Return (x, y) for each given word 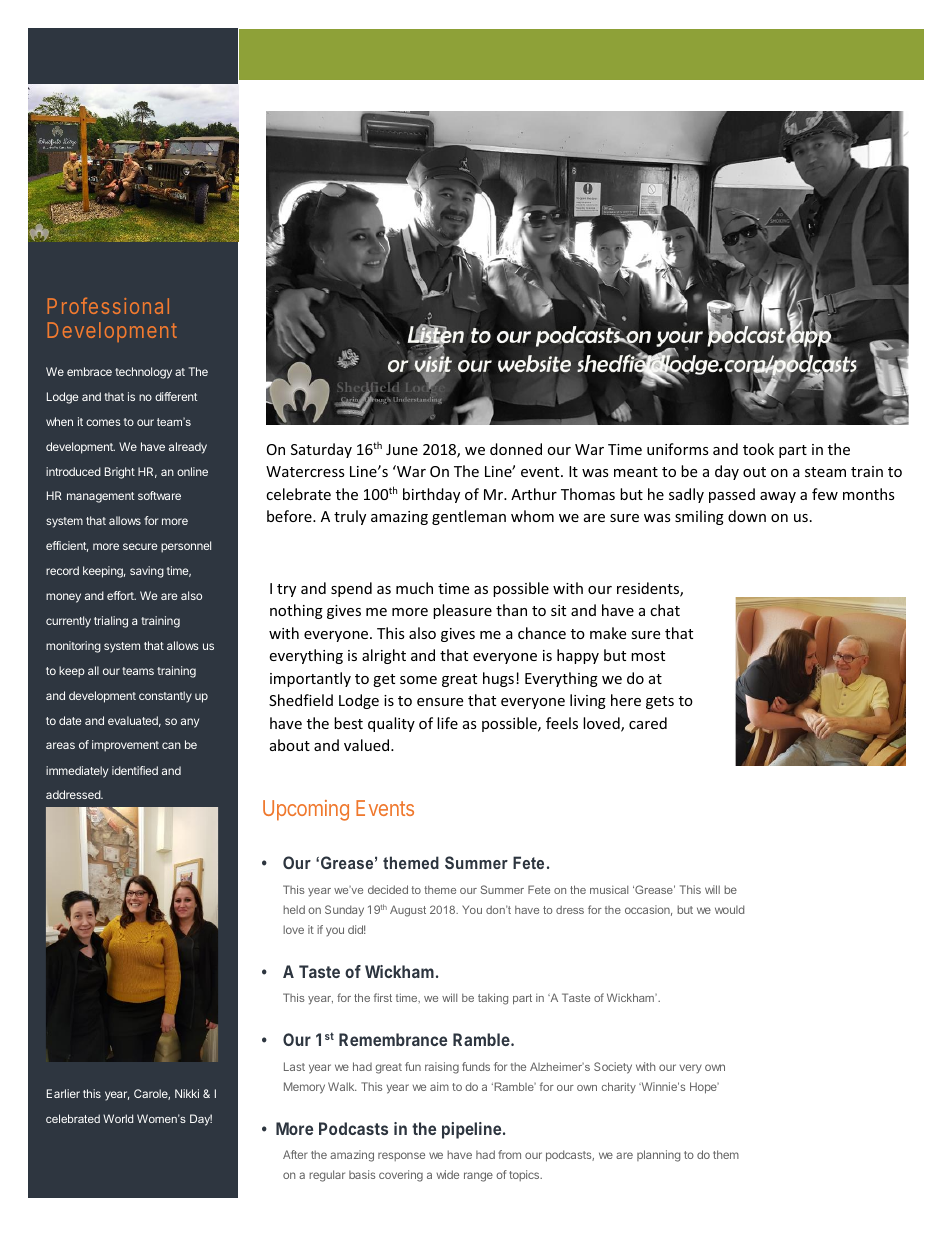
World (118, 1118)
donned (516, 449)
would (729, 909)
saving (147, 572)
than (511, 610)
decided (388, 889)
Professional (108, 306)
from (509, 1154)
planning (658, 1156)
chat (665, 610)
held (294, 909)
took (758, 449)
